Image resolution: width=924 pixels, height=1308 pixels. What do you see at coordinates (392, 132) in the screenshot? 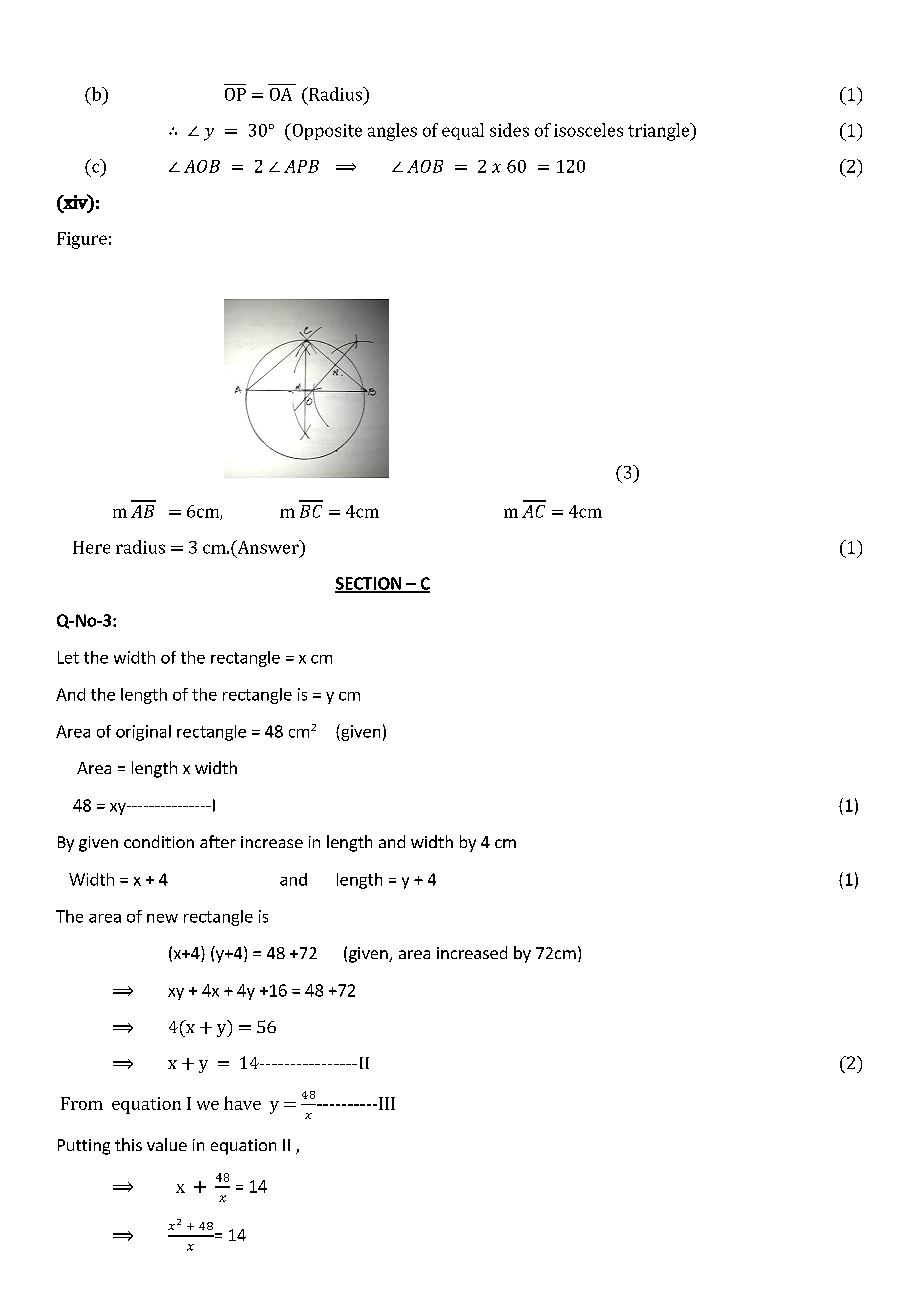
I see `angles` at bounding box center [392, 132].
